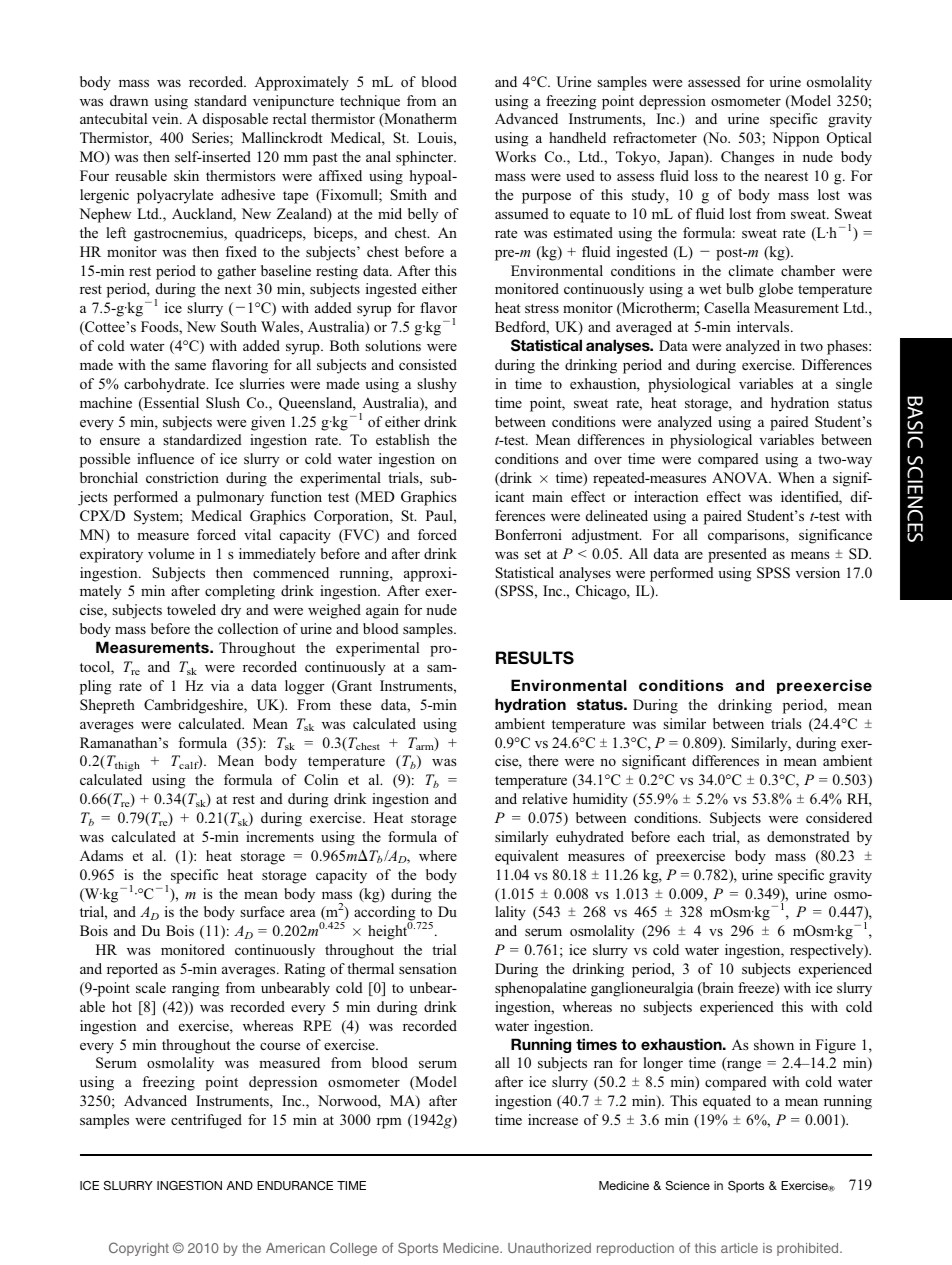  Describe the element at coordinates (196, 989) in the image. I see `ranging` at that location.
